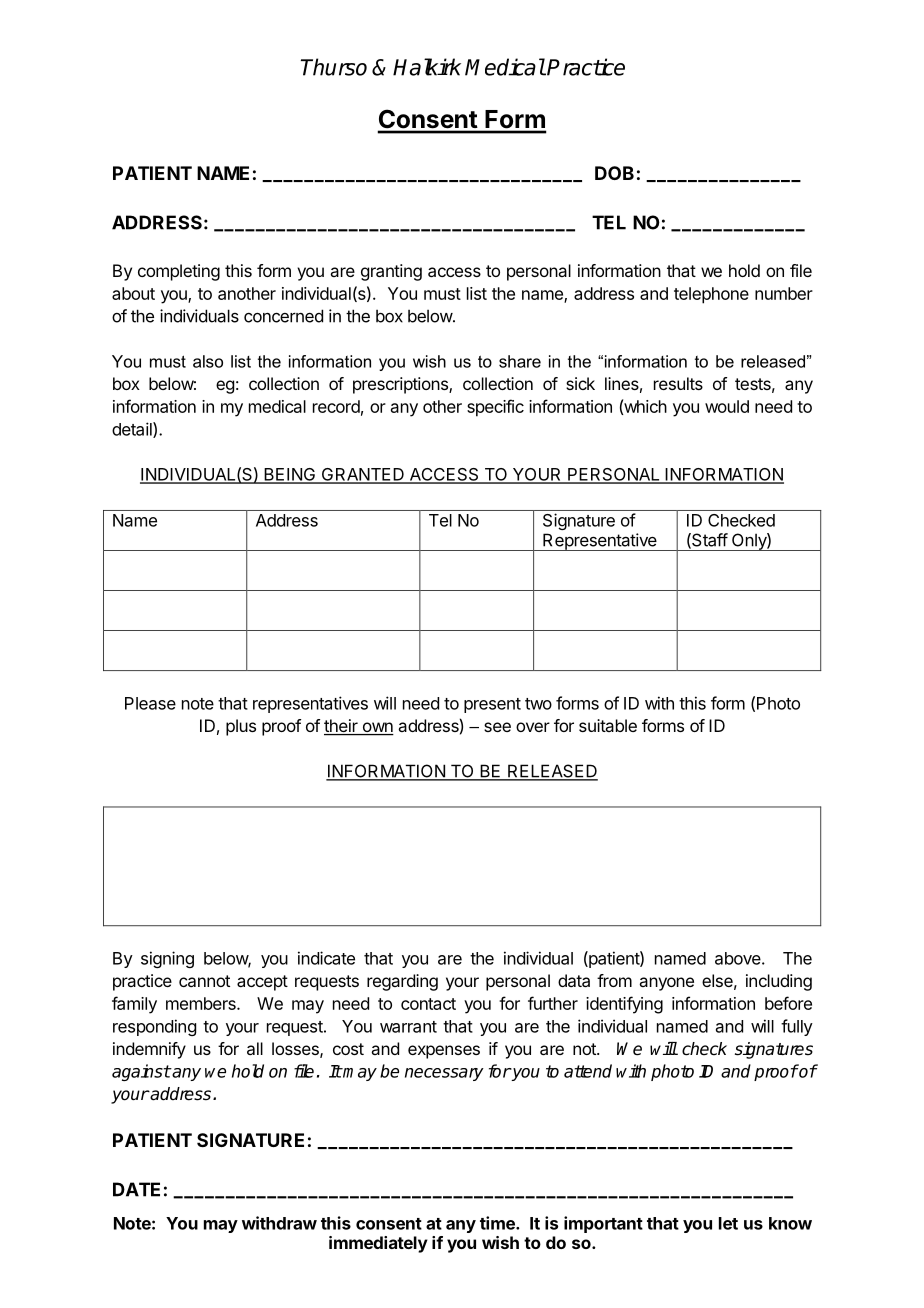  What do you see at coordinates (497, 727) in the image?
I see `see` at bounding box center [497, 727].
